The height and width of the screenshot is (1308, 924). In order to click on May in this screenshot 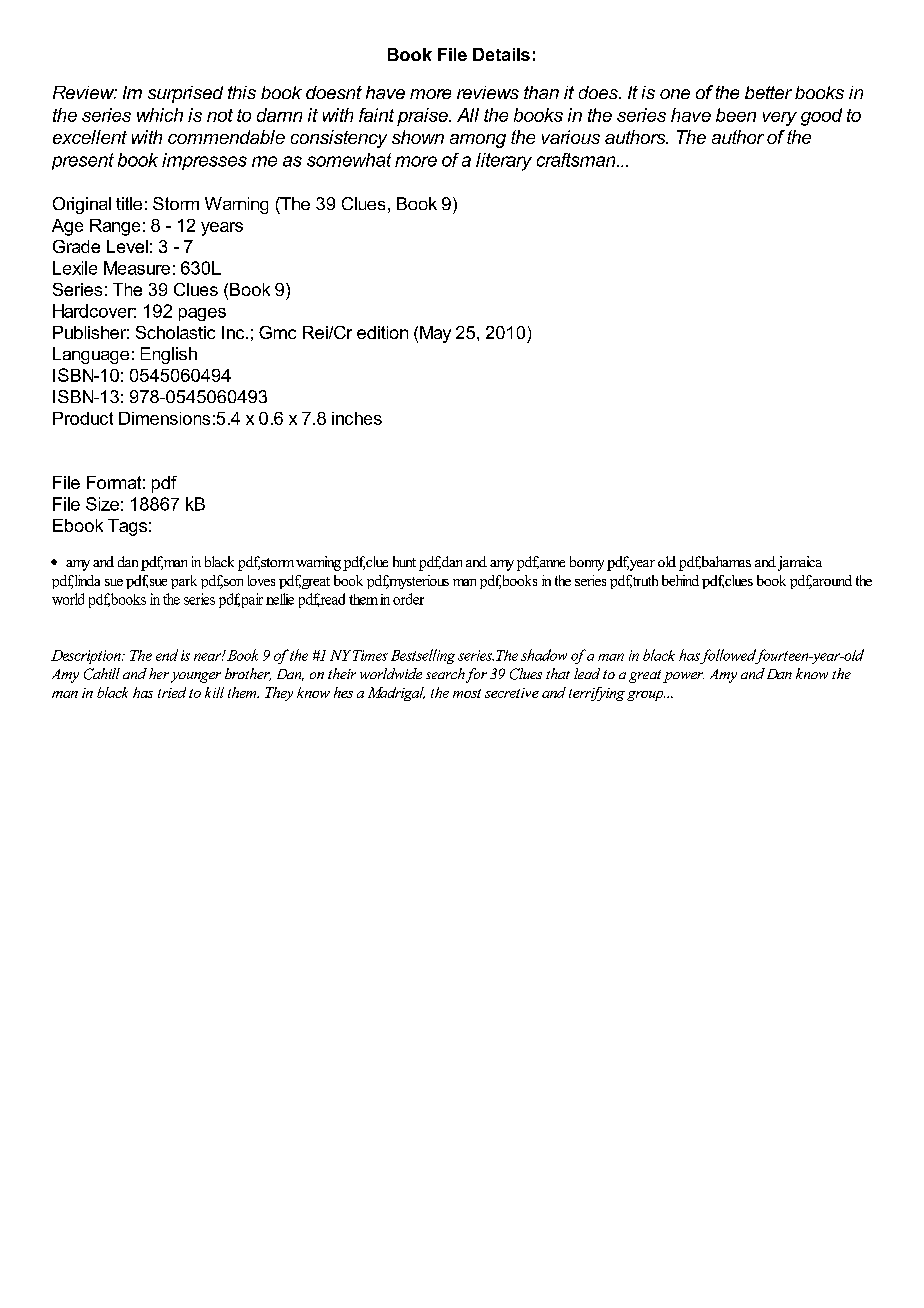, I will do `click(435, 334)`.
